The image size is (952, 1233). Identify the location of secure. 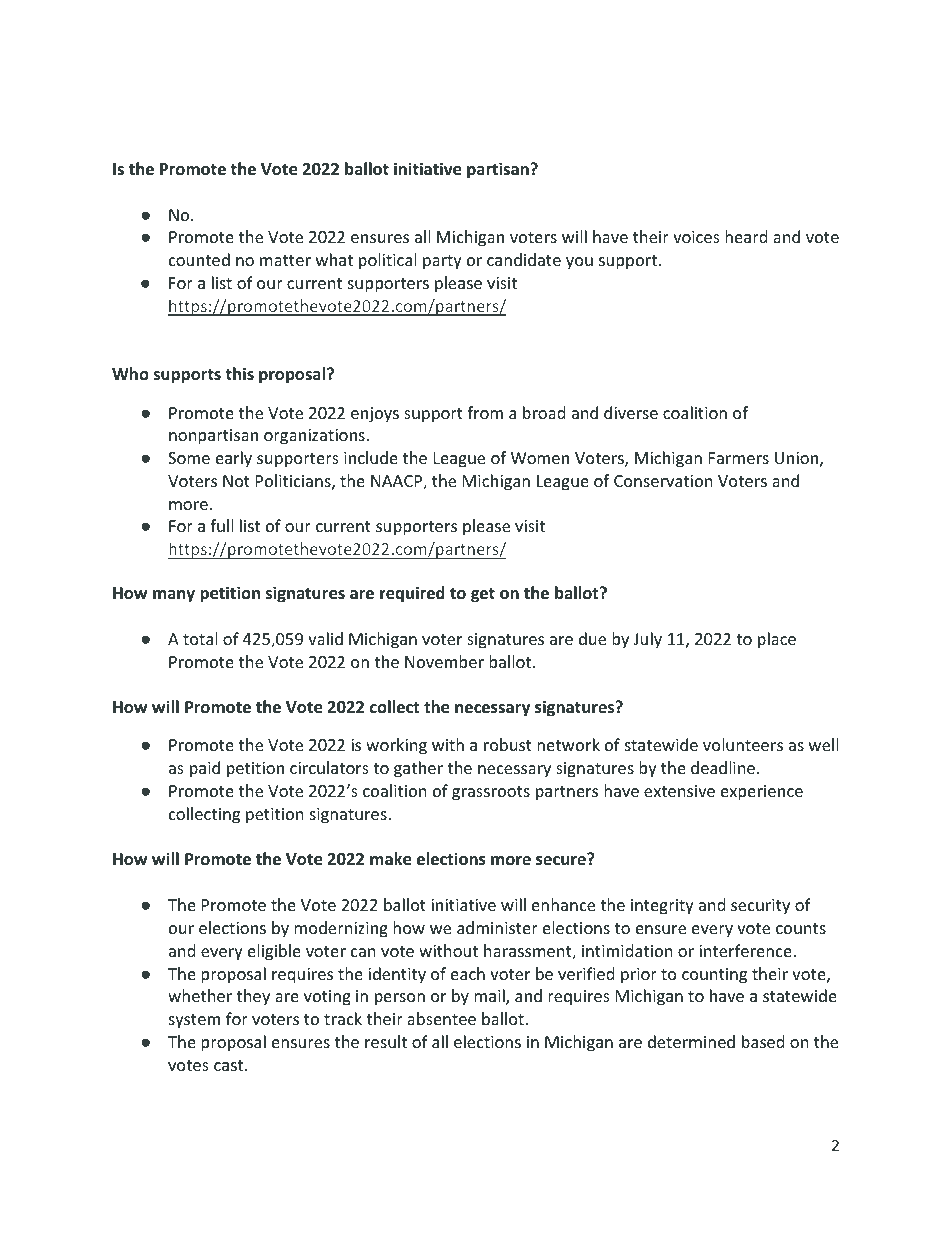
(562, 860).
